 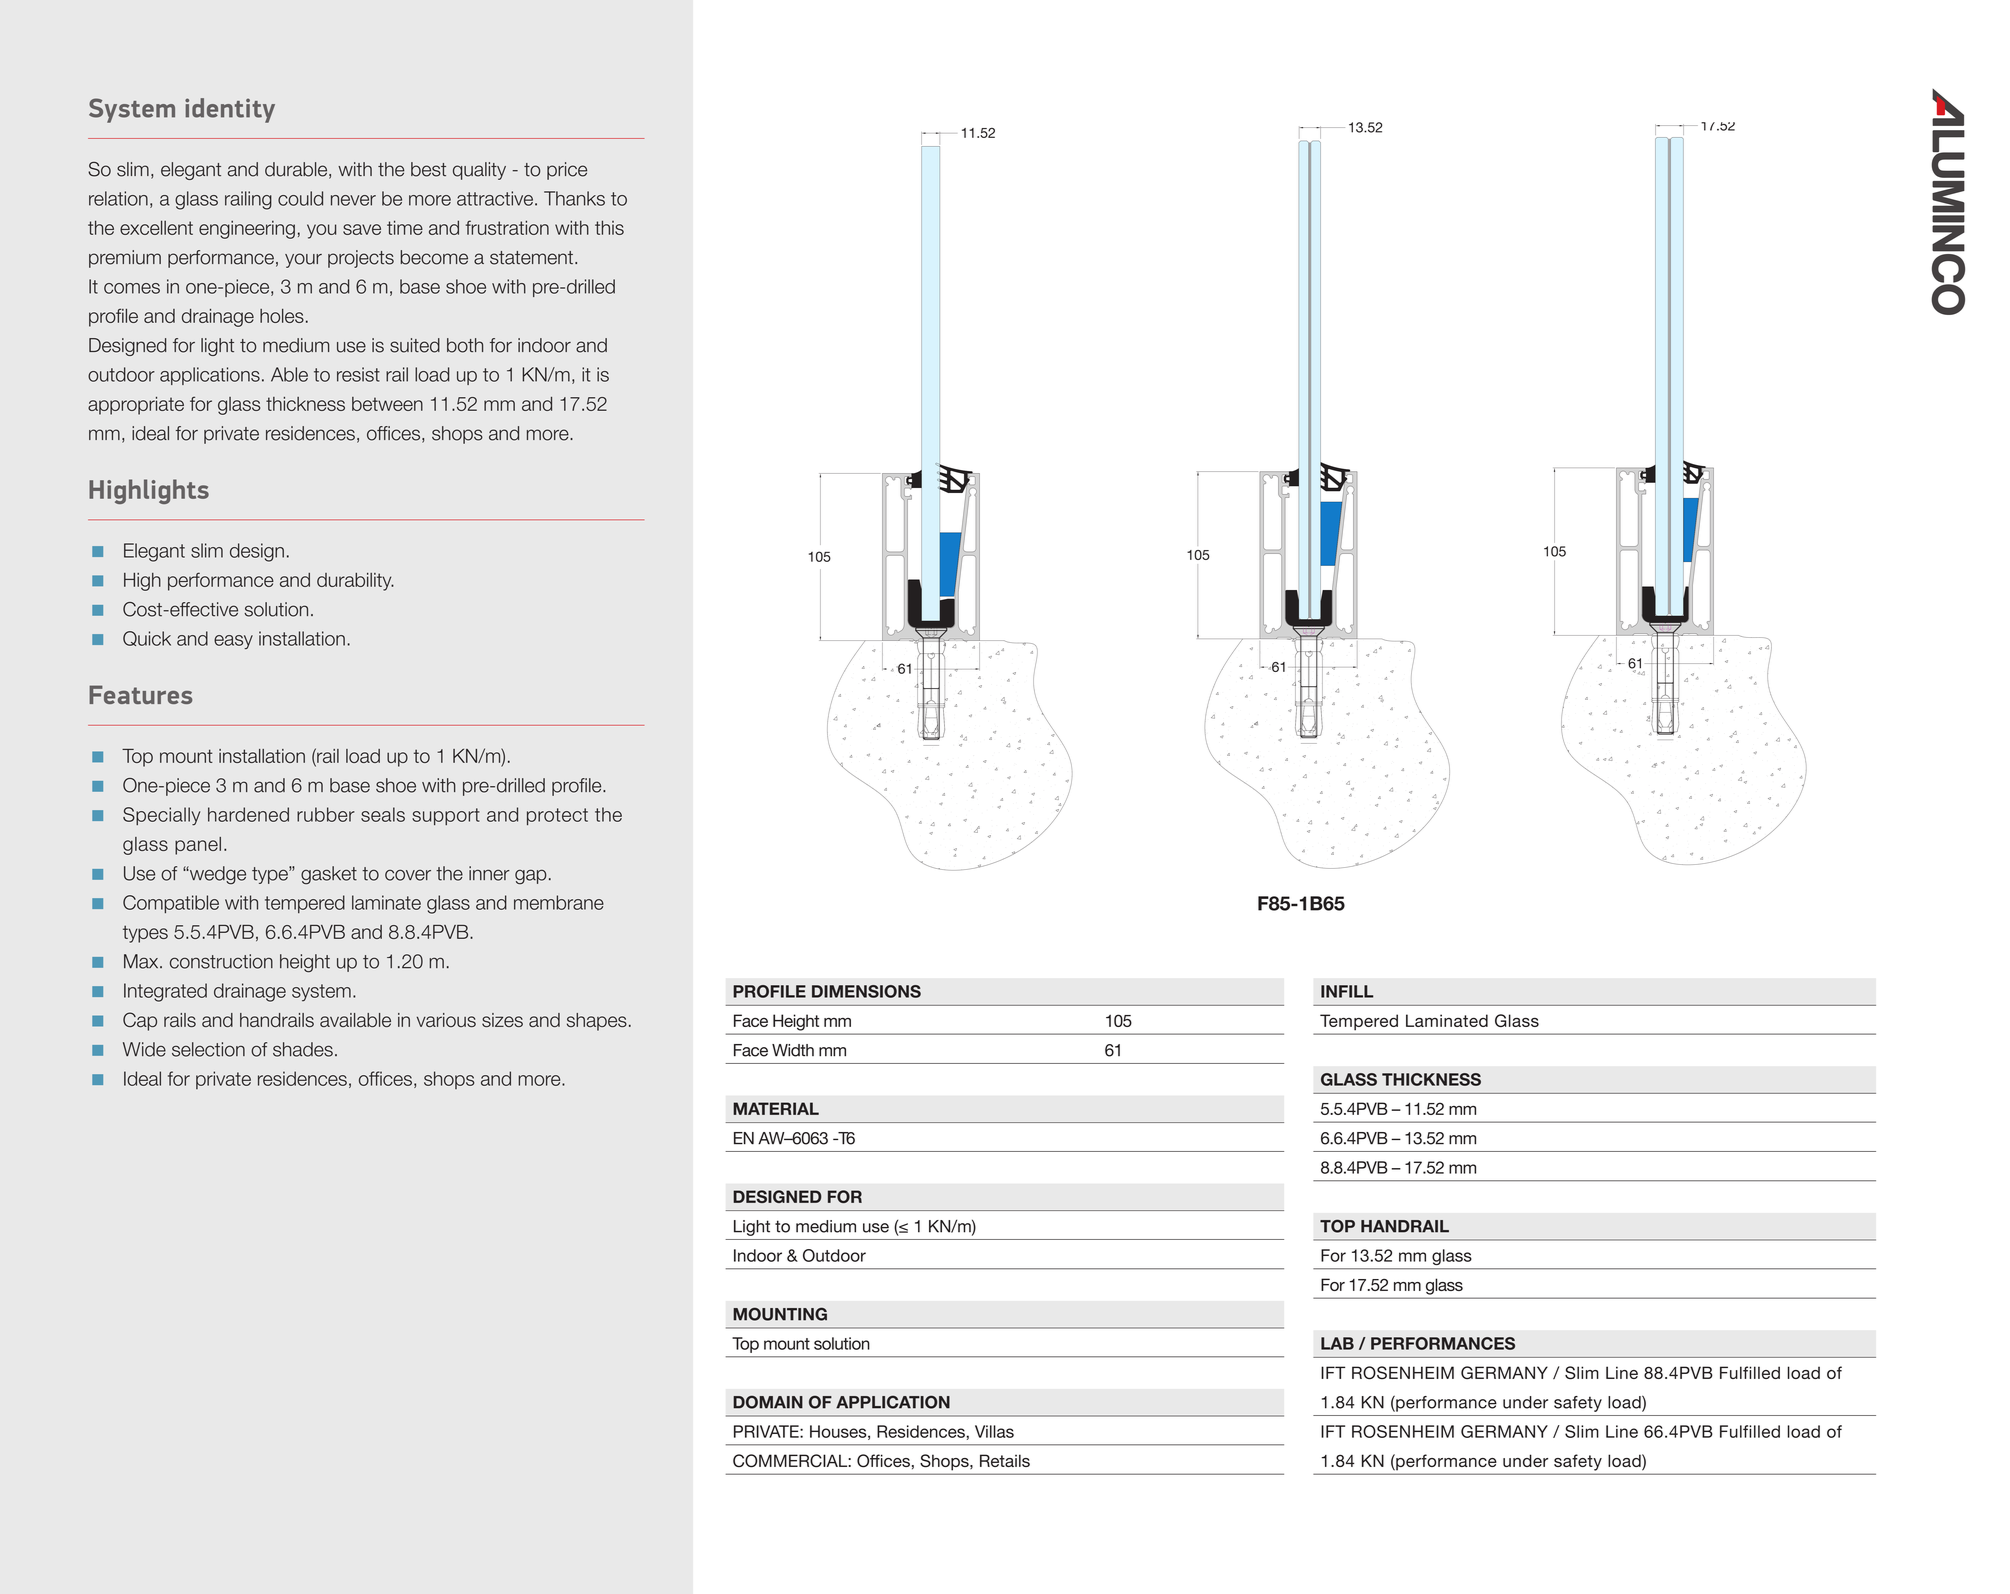 What do you see at coordinates (387, 404) in the screenshot?
I see `between` at bounding box center [387, 404].
